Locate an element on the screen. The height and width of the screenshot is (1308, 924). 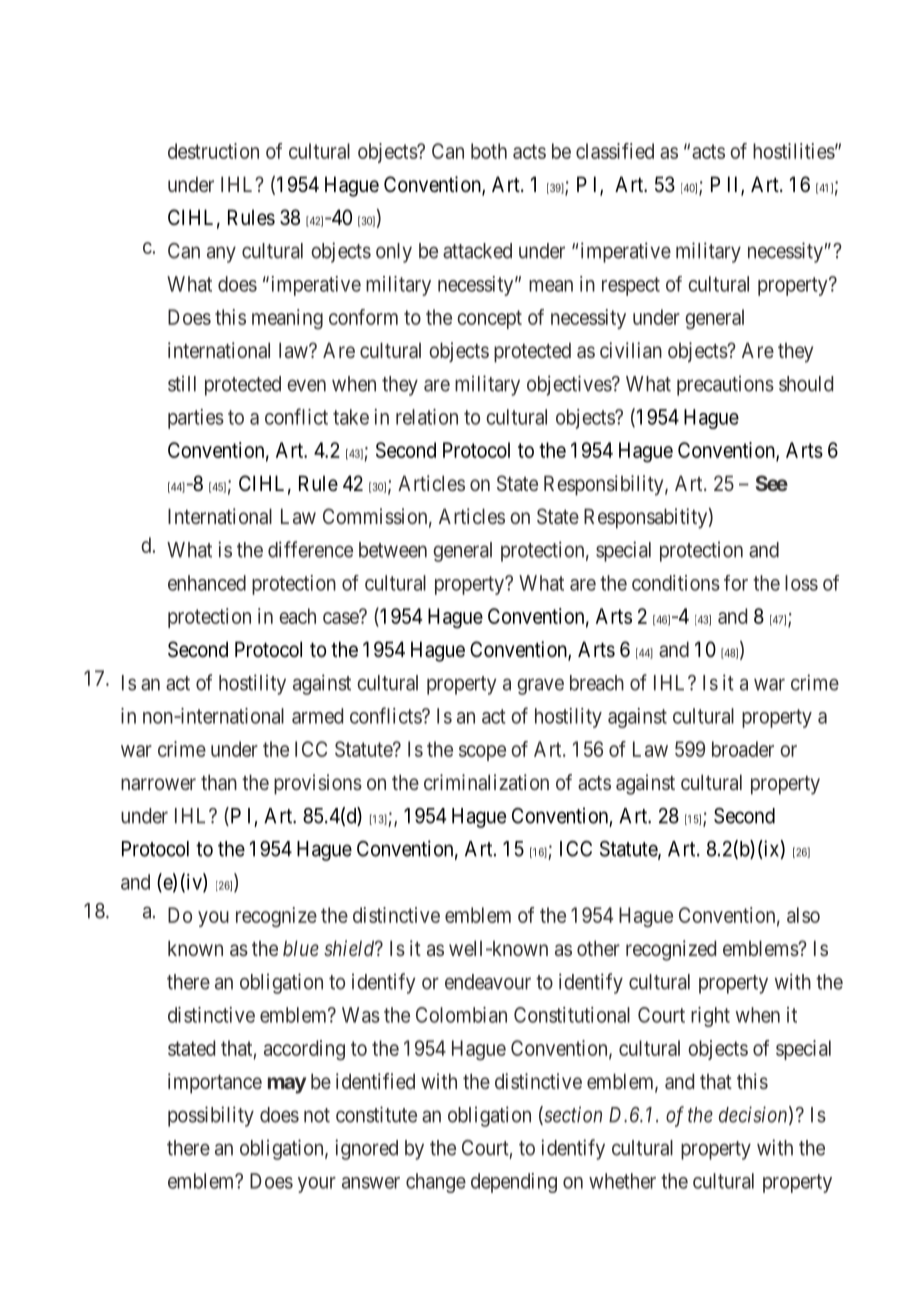
destruction is located at coordinates (213, 151).
